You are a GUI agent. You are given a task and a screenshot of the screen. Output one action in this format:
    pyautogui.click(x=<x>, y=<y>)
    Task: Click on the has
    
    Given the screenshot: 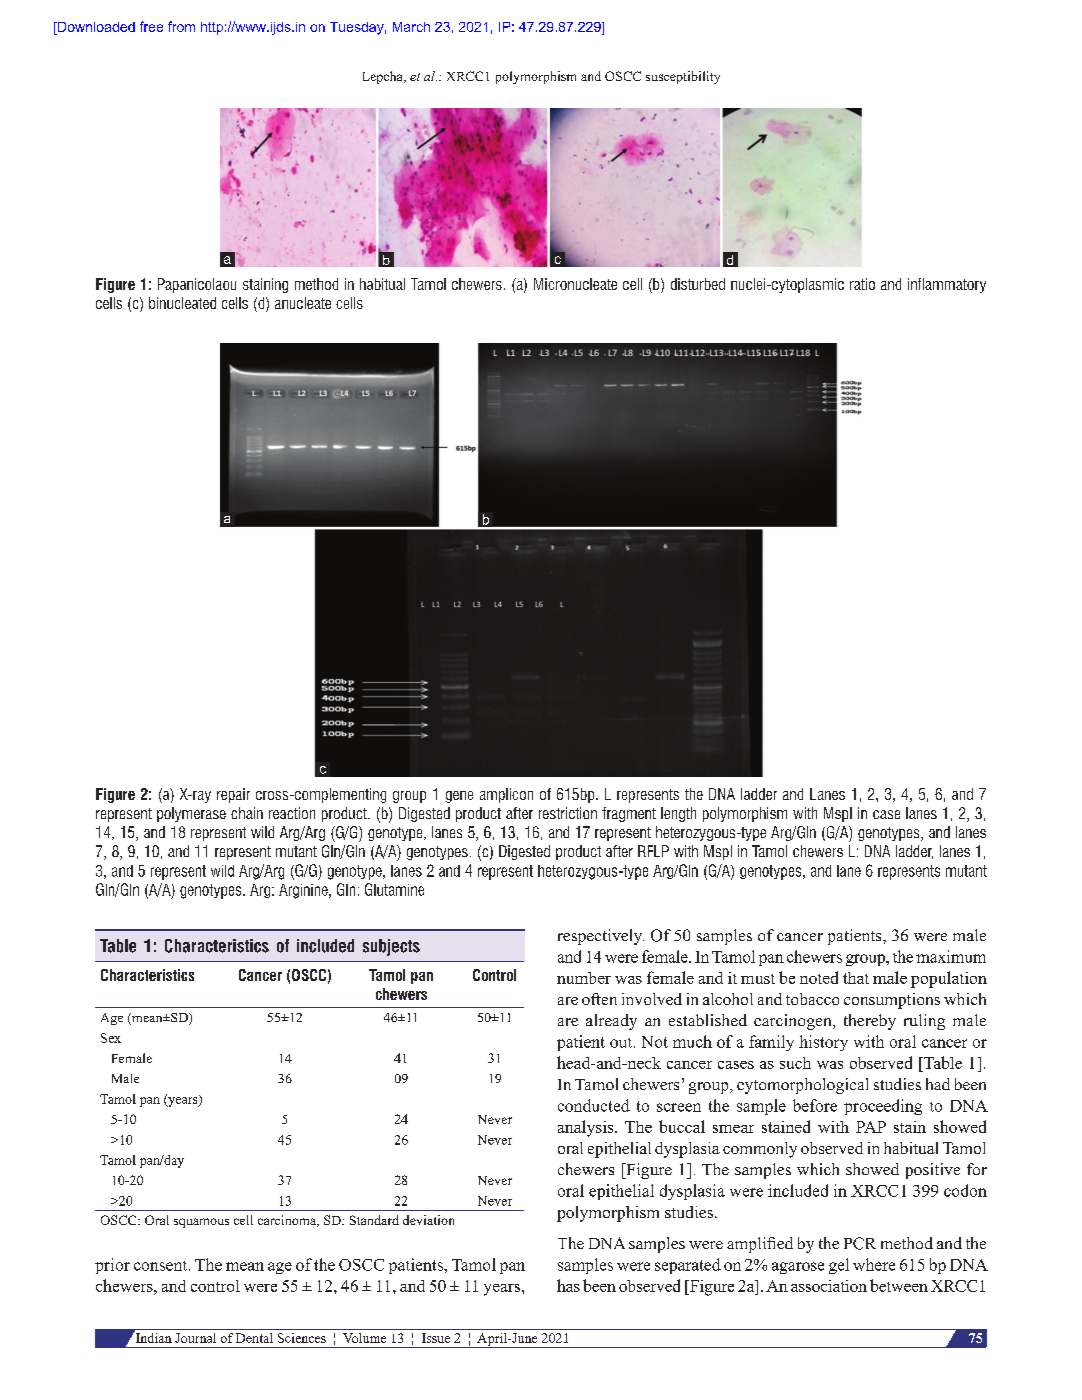 What is the action you would take?
    pyautogui.click(x=568, y=1285)
